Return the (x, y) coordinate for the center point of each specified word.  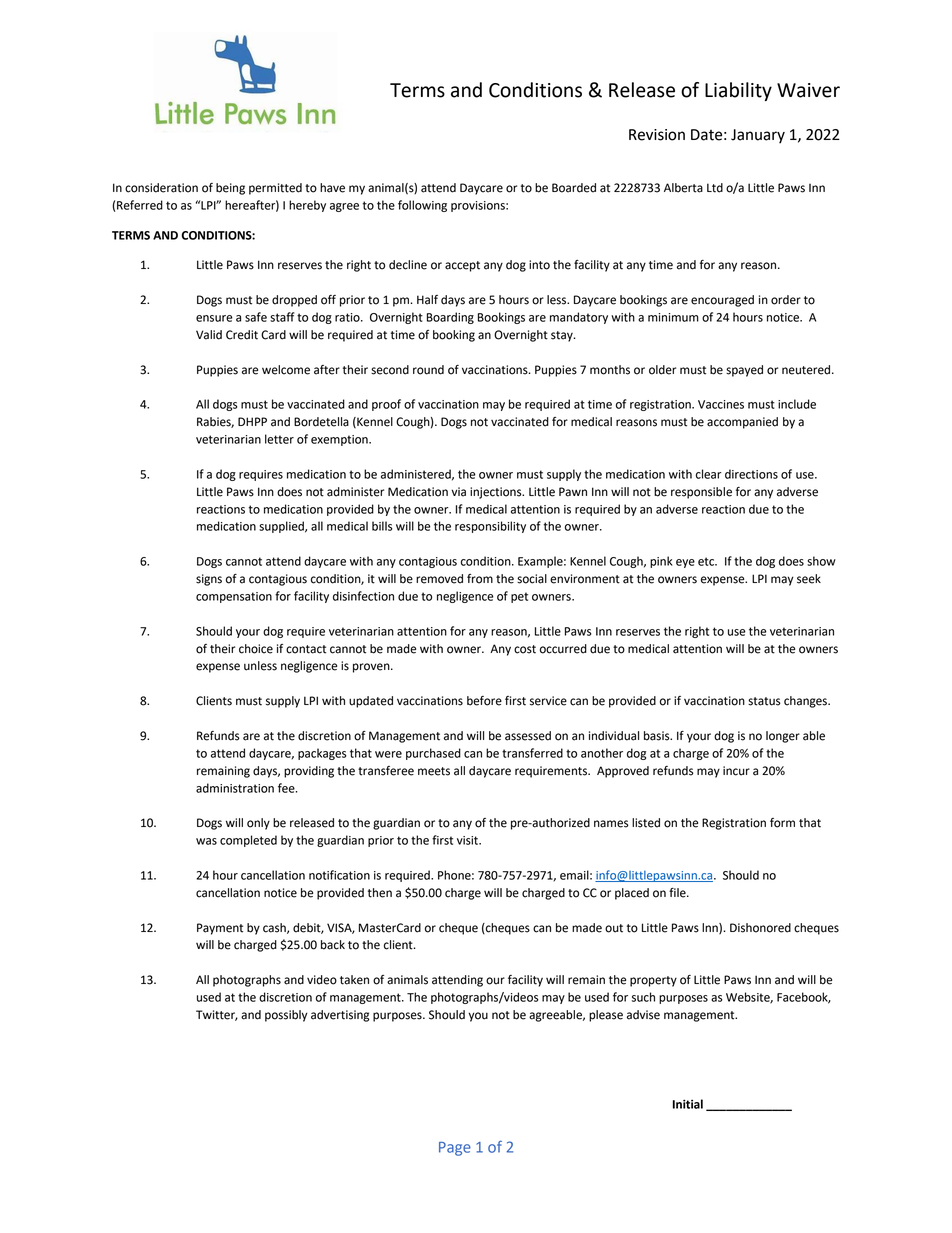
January (758, 136)
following (422, 206)
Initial (688, 1104)
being (230, 189)
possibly (286, 1016)
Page (455, 1149)
